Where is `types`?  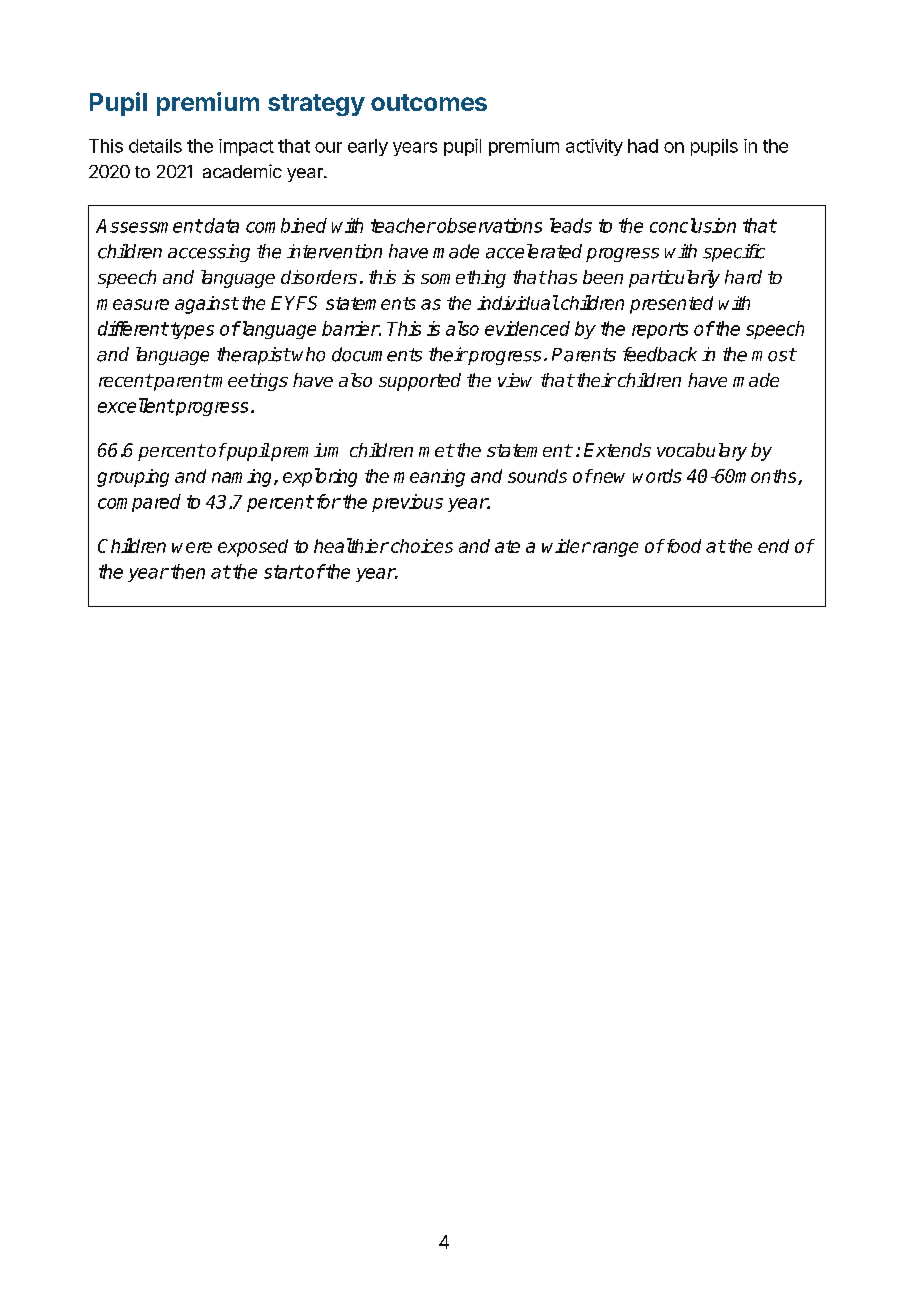
types is located at coordinates (192, 330).
